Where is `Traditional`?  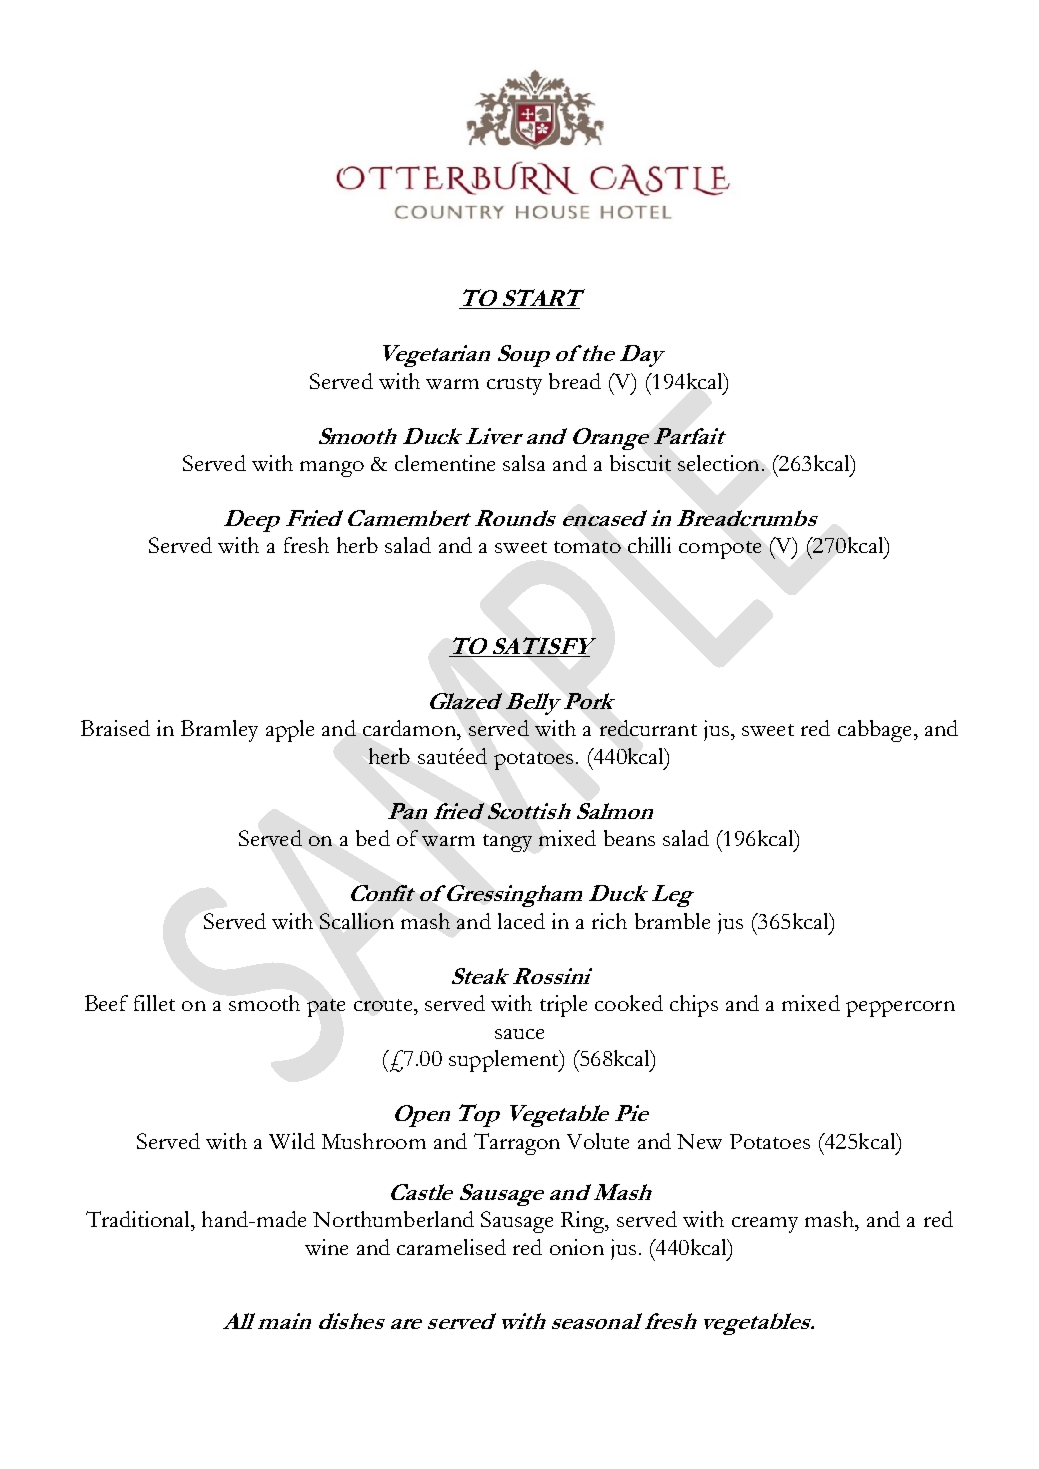 Traditional is located at coordinates (139, 1219).
